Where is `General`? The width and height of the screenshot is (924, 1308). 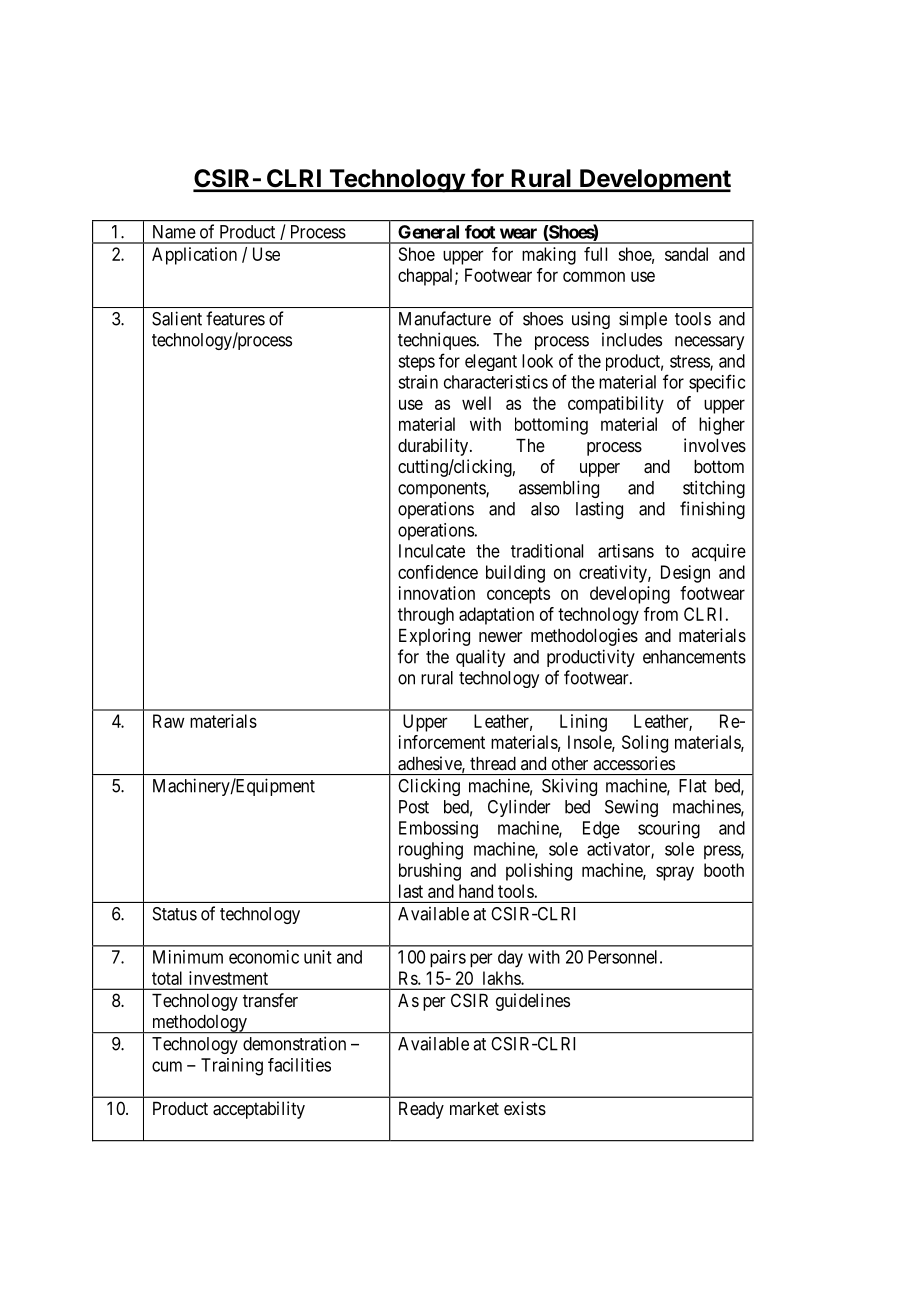
General is located at coordinates (428, 232).
